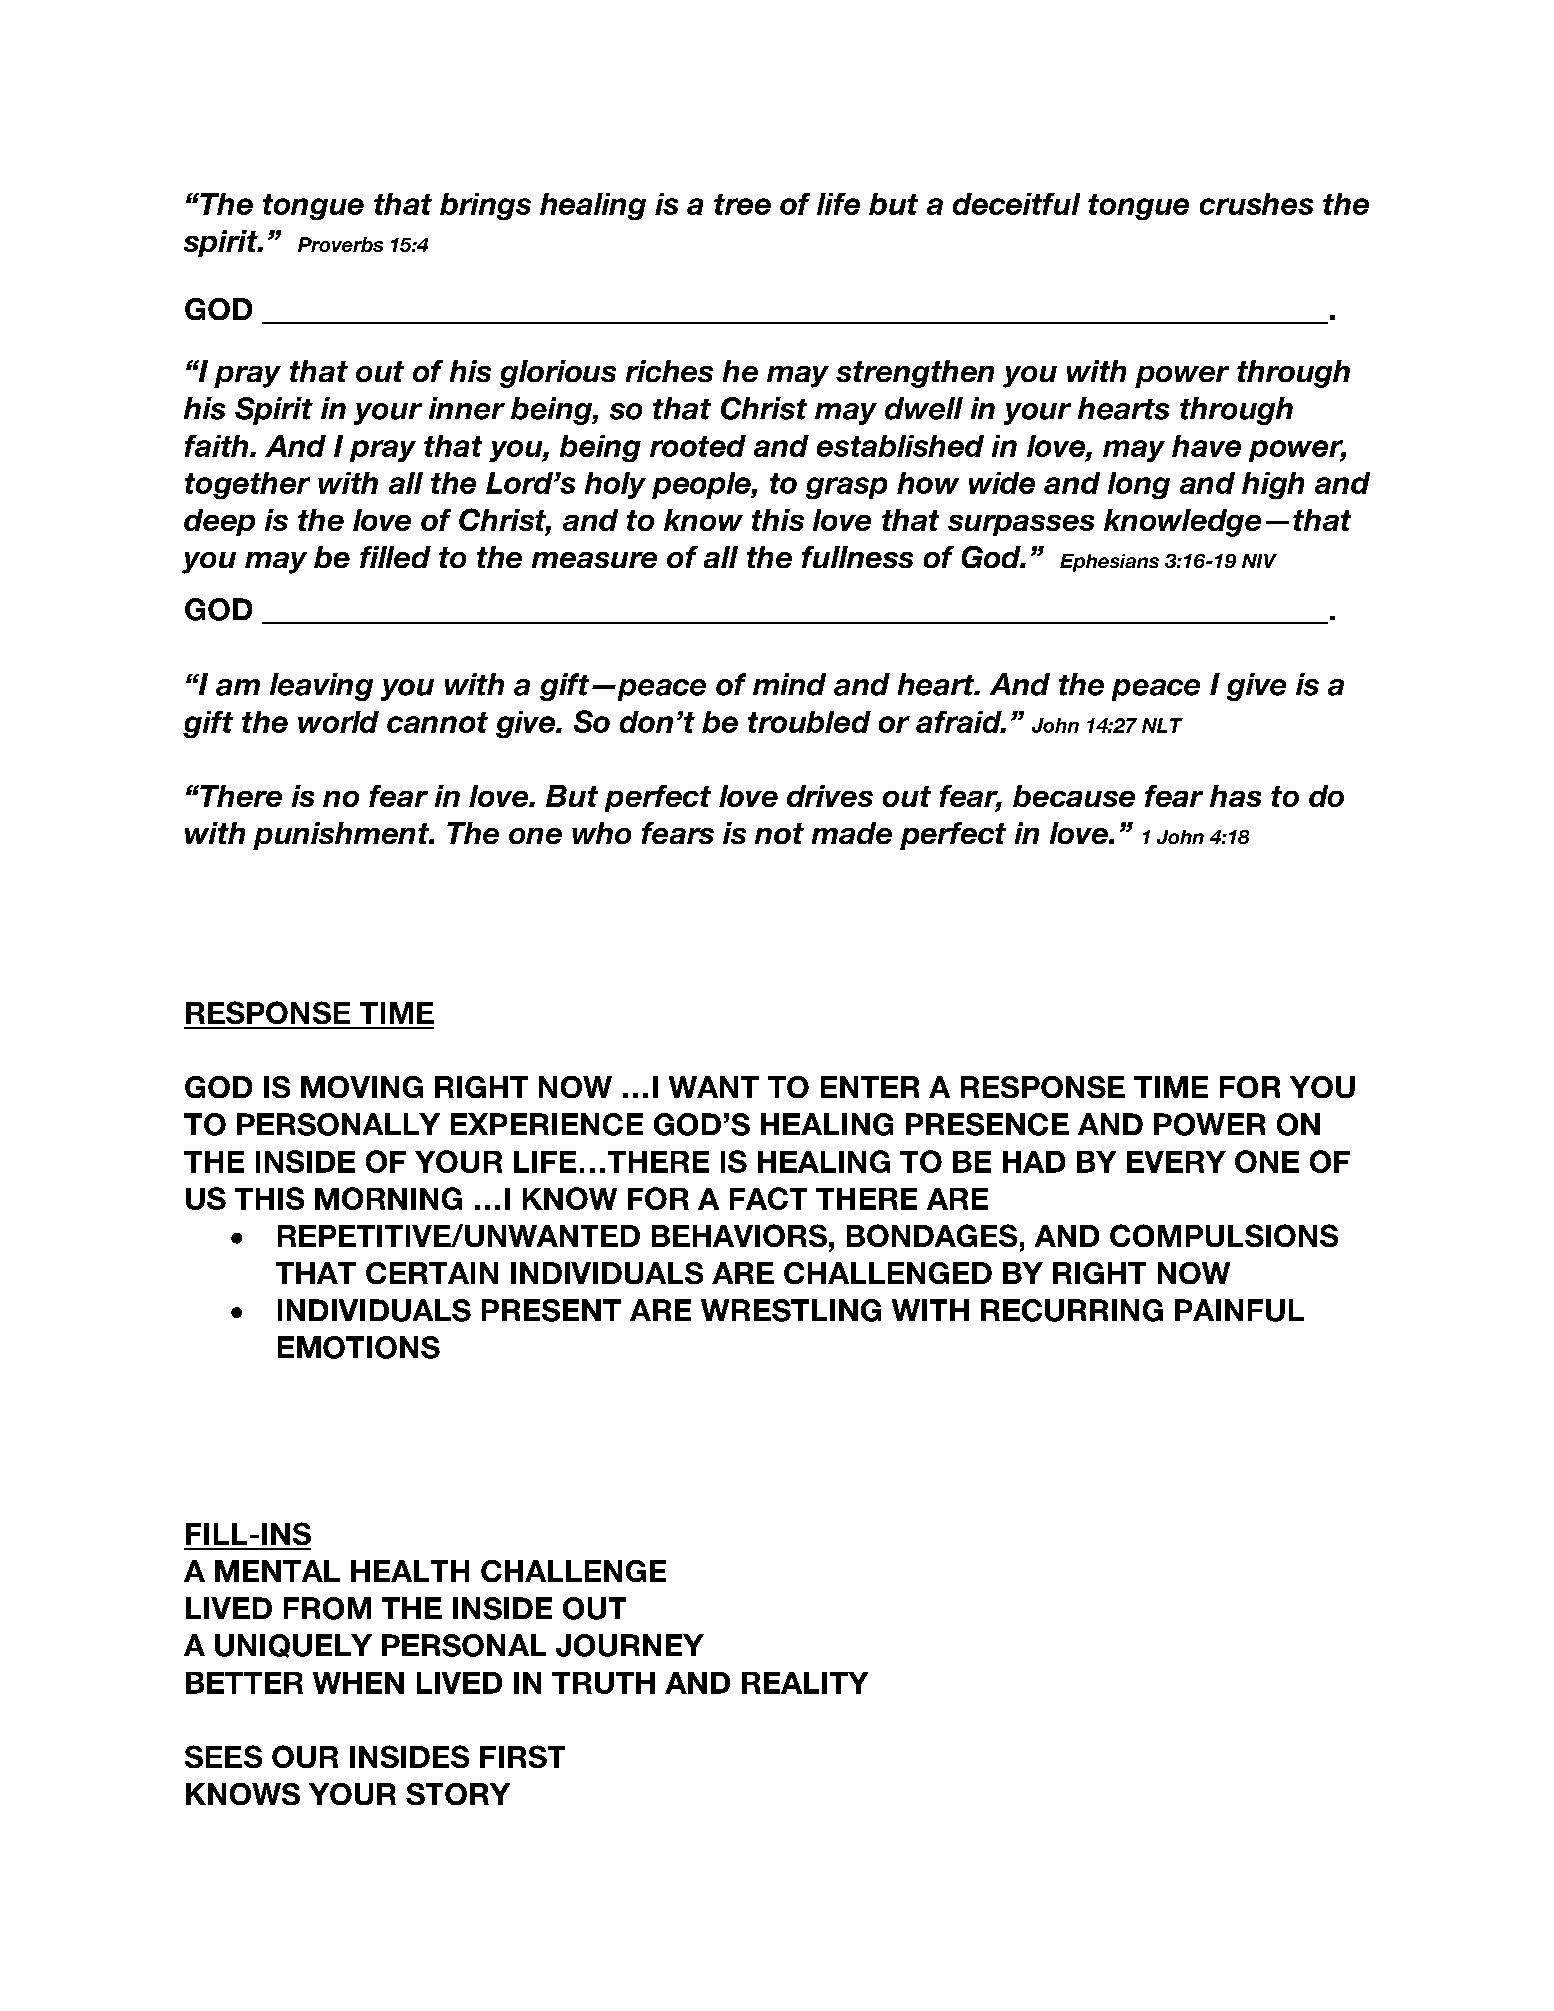 This page has width=1554, height=2011. What do you see at coordinates (358, 1683) in the page?
I see `WHEN` at bounding box center [358, 1683].
